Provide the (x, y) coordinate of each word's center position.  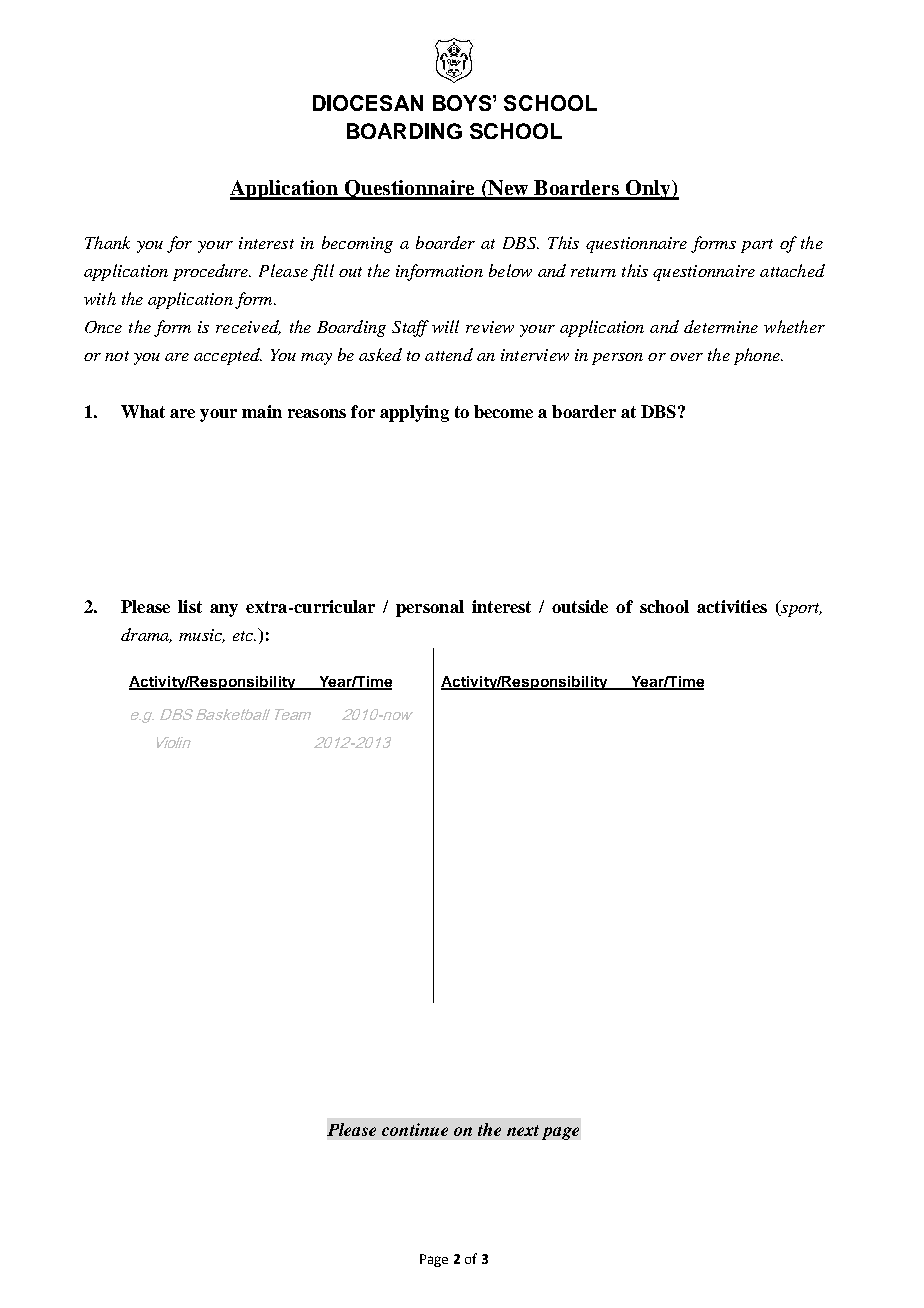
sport (800, 609)
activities (732, 606)
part (757, 246)
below (510, 270)
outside (580, 606)
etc (244, 636)
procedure (212, 272)
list (190, 606)
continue (415, 1129)
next (523, 1130)
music (202, 636)
